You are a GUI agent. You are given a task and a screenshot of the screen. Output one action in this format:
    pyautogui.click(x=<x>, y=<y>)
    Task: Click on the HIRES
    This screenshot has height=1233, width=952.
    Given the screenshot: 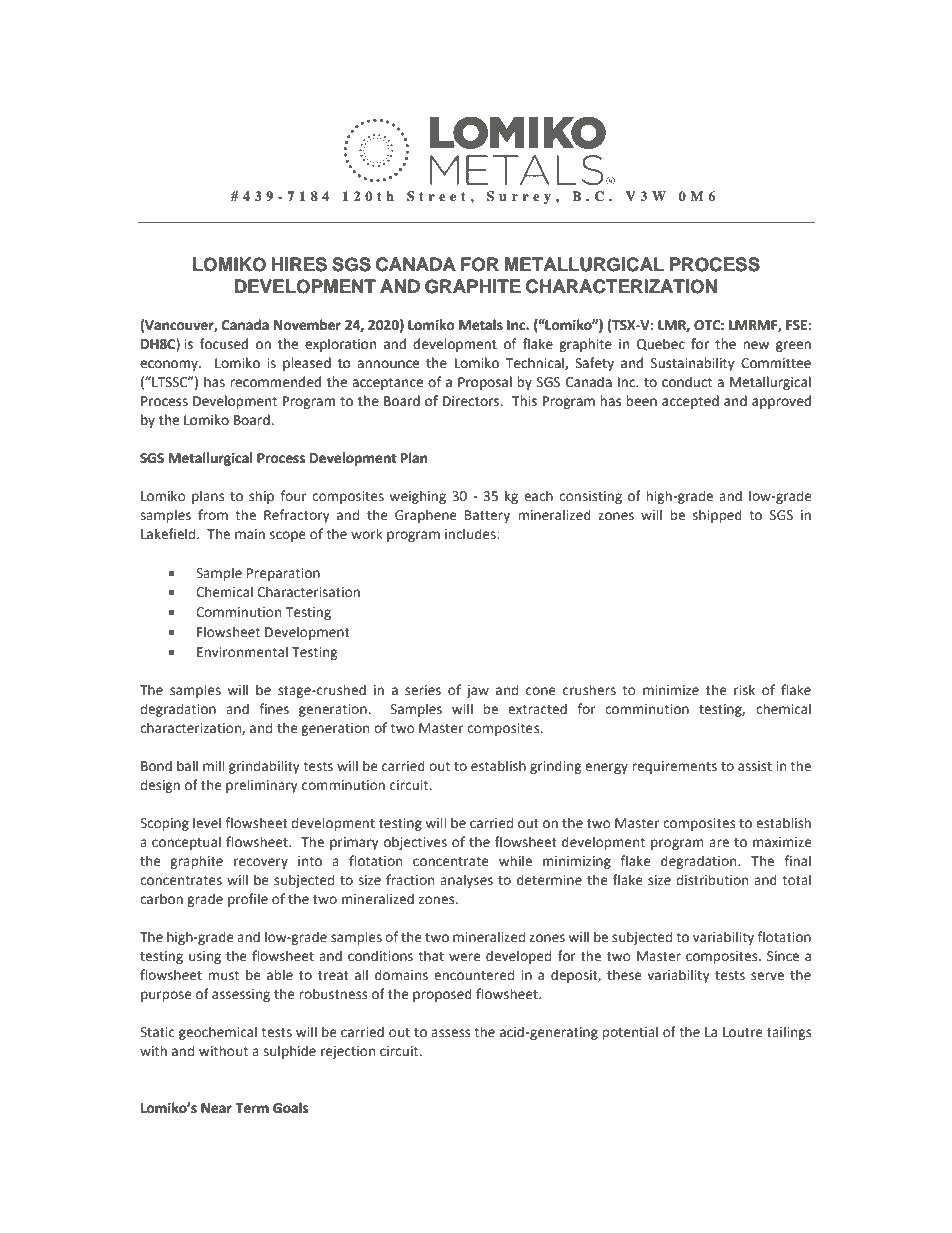 What is the action you would take?
    pyautogui.click(x=299, y=264)
